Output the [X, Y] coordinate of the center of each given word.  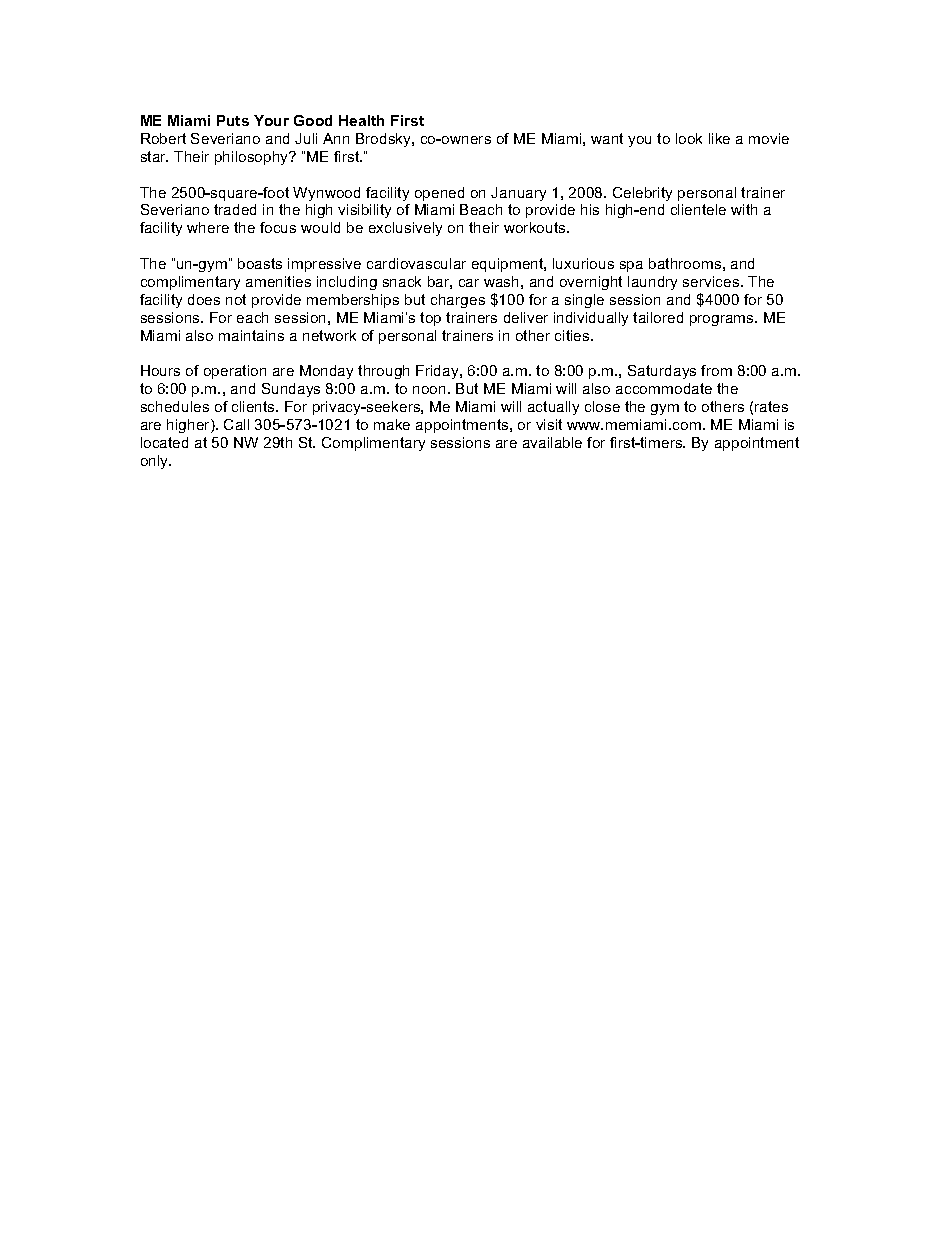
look [689, 138]
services [712, 281]
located [164, 442]
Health [361, 120]
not [236, 299]
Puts [233, 120]
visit [549, 424]
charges [458, 301]
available [552, 442]
